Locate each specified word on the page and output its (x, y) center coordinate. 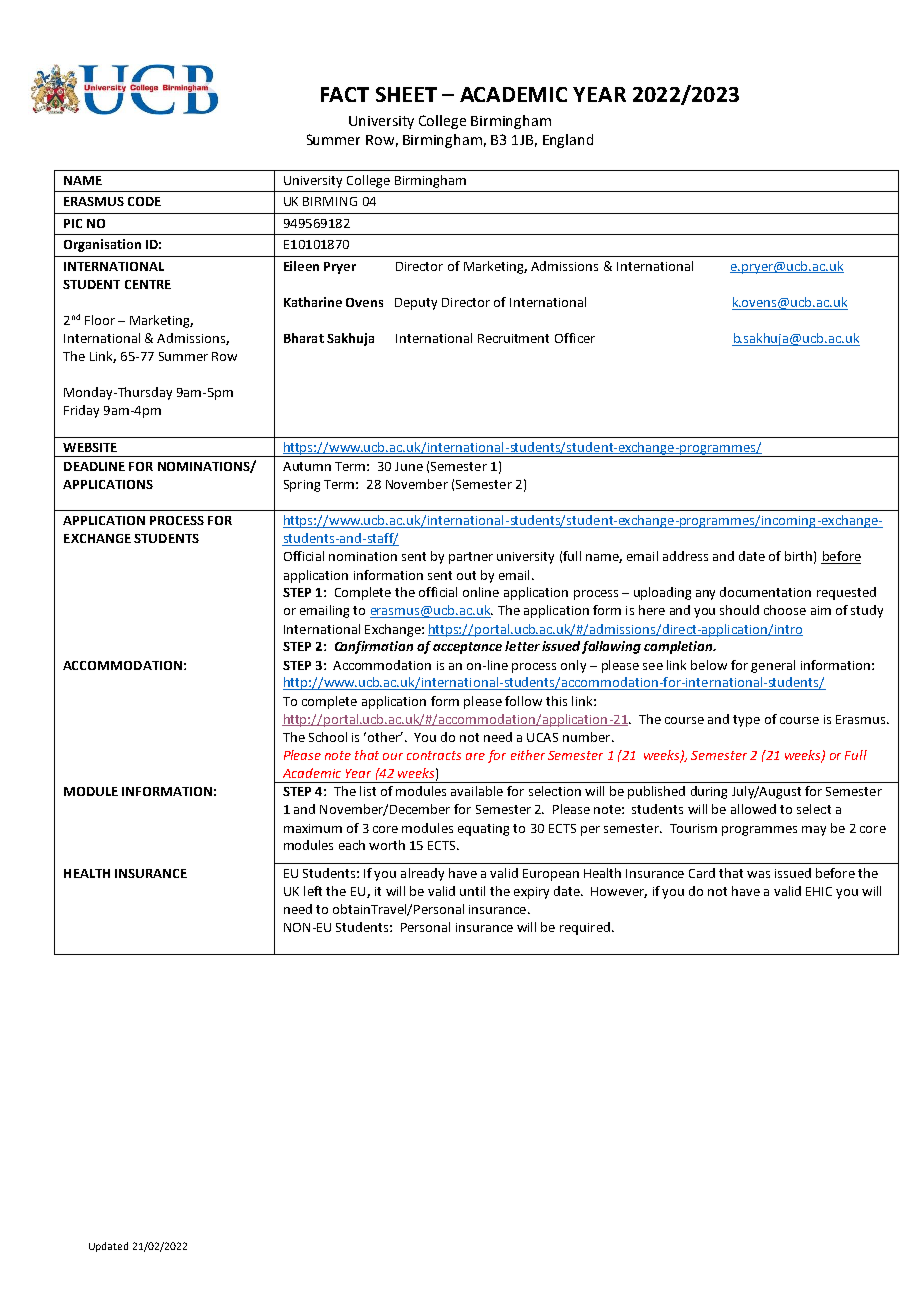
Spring (302, 486)
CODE (144, 201)
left (313, 891)
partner (471, 558)
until (472, 891)
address (685, 556)
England (568, 141)
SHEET (406, 94)
